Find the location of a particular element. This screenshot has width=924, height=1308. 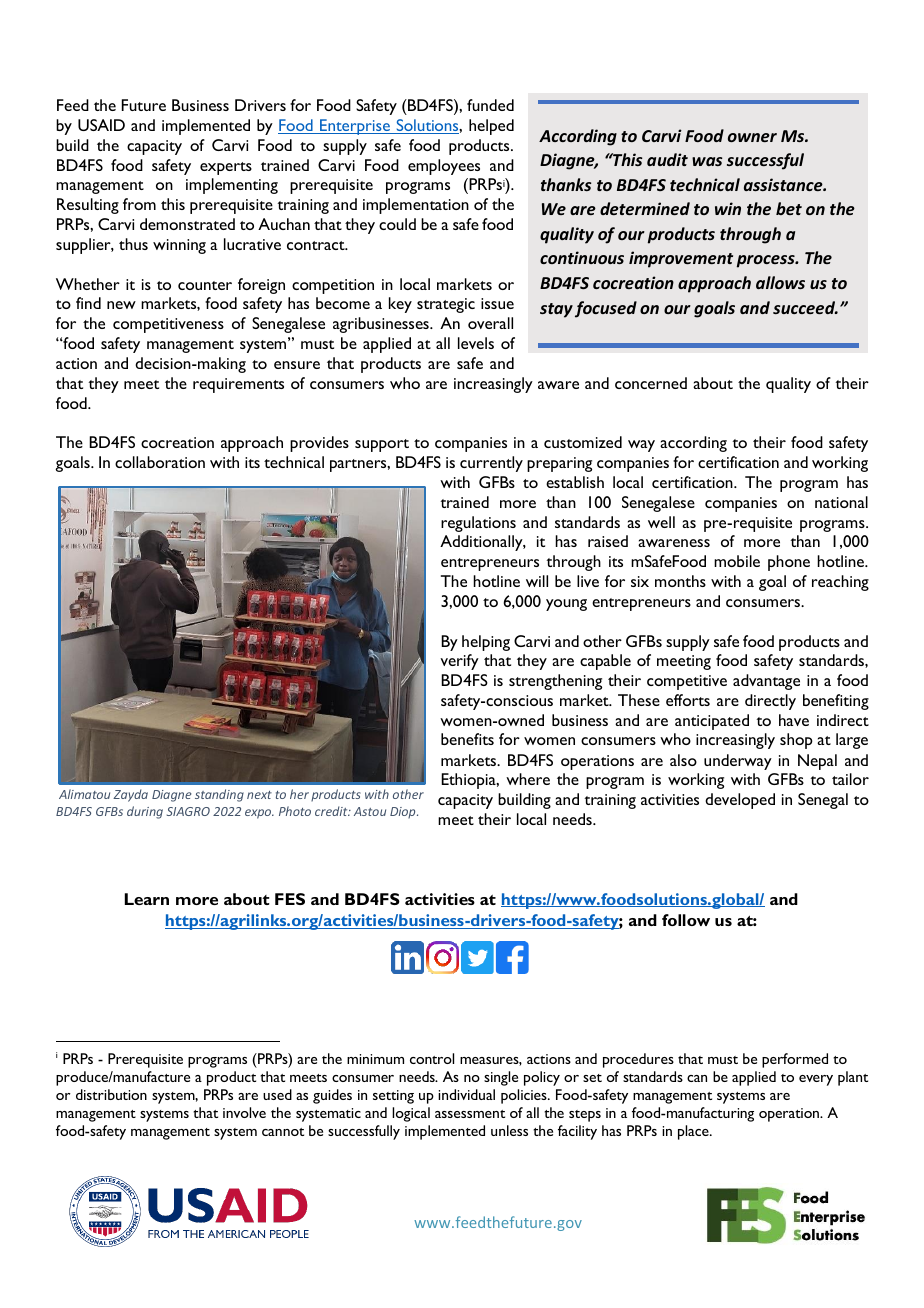

helping is located at coordinates (486, 643).
